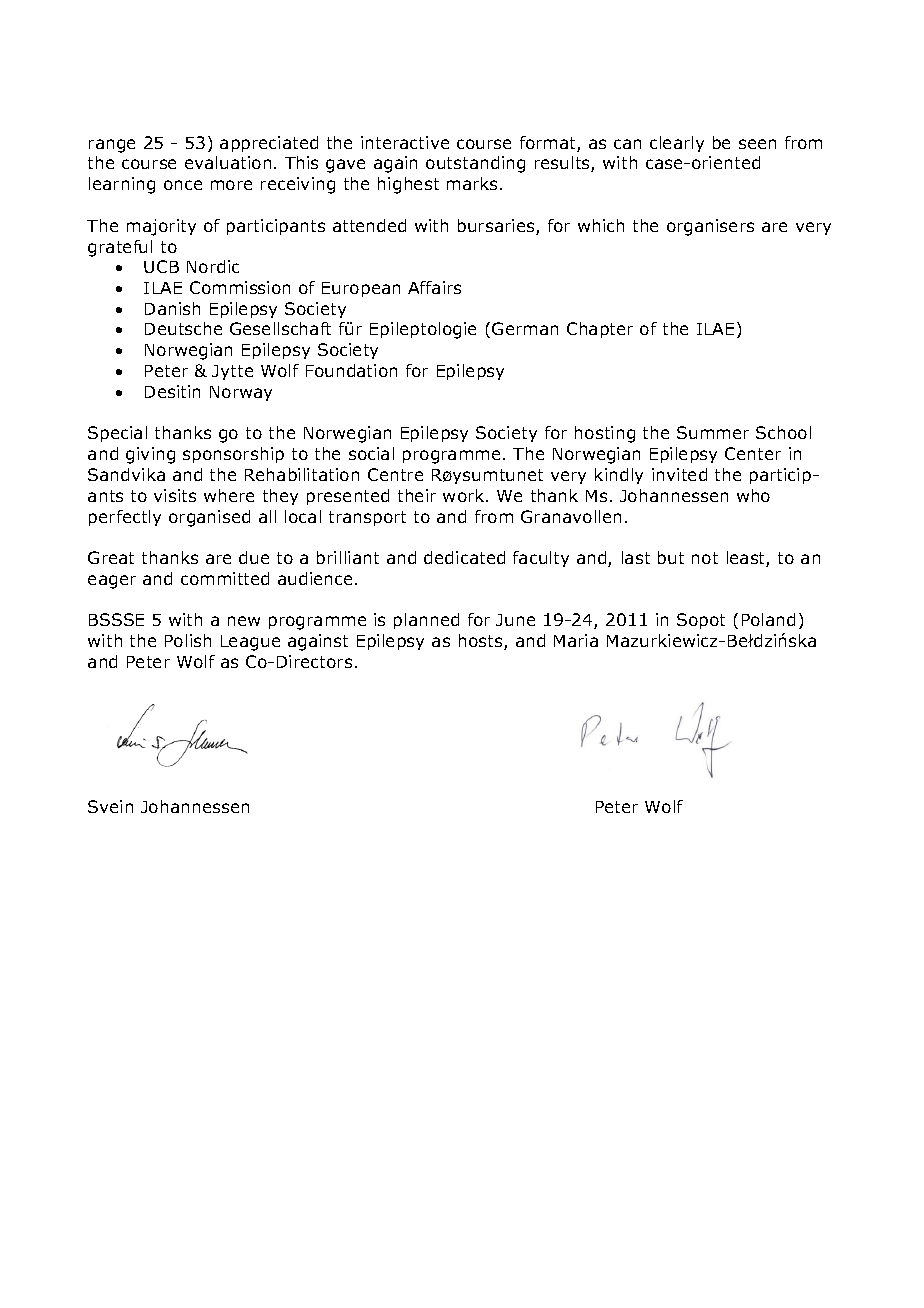 The height and width of the page is (1308, 924). What do you see at coordinates (228, 162) in the page?
I see `evaluation` at bounding box center [228, 162].
